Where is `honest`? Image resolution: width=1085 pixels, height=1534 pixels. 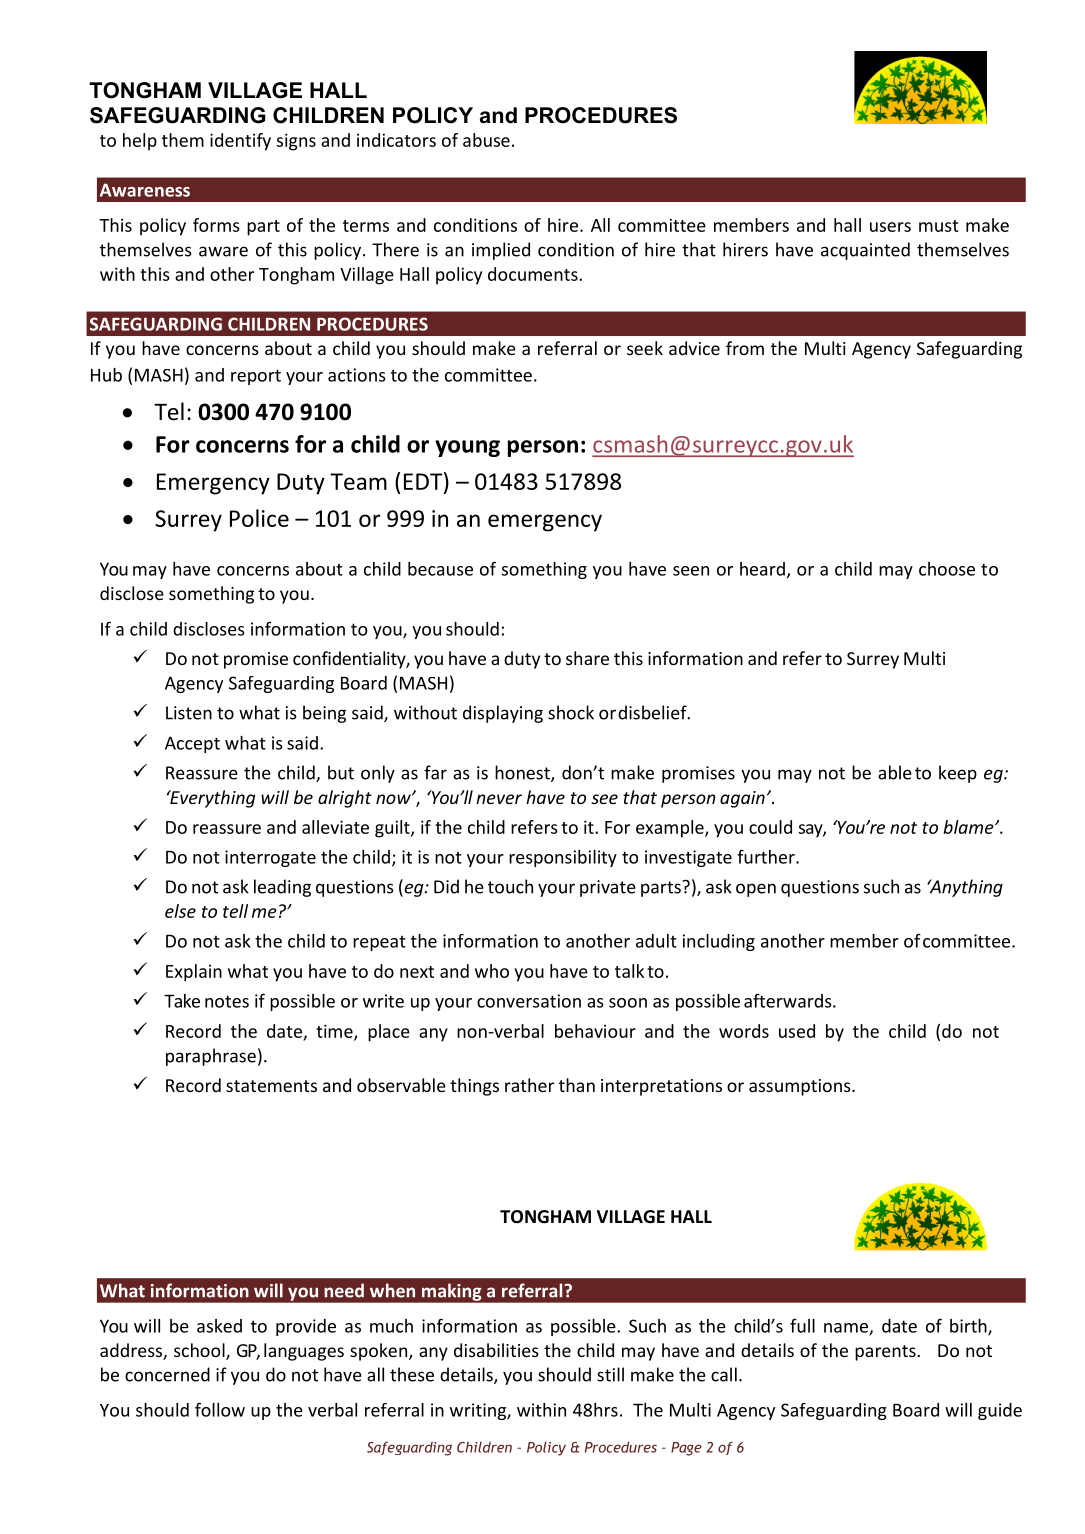 honest is located at coordinates (523, 773).
